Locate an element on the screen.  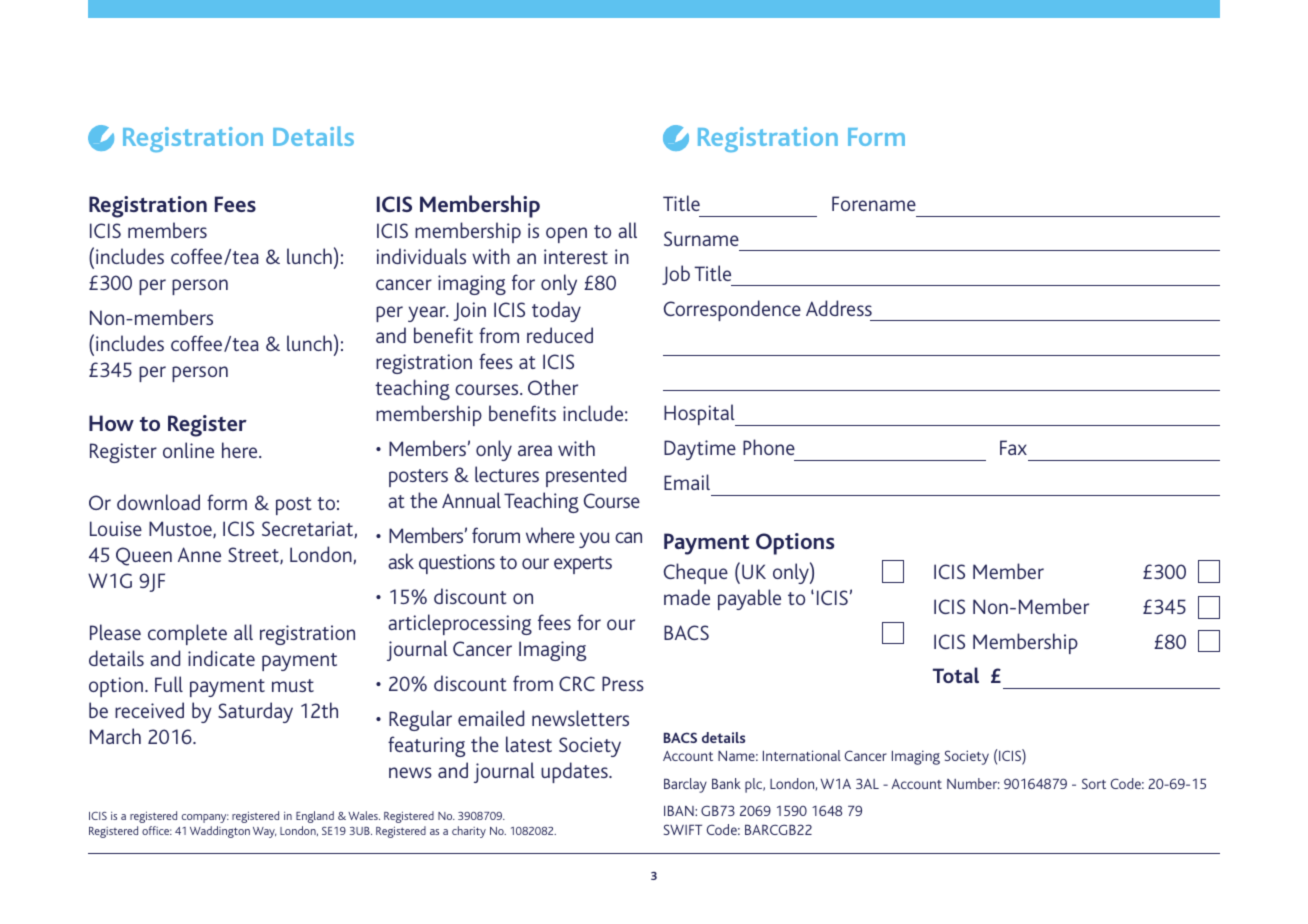
you is located at coordinates (594, 540).
